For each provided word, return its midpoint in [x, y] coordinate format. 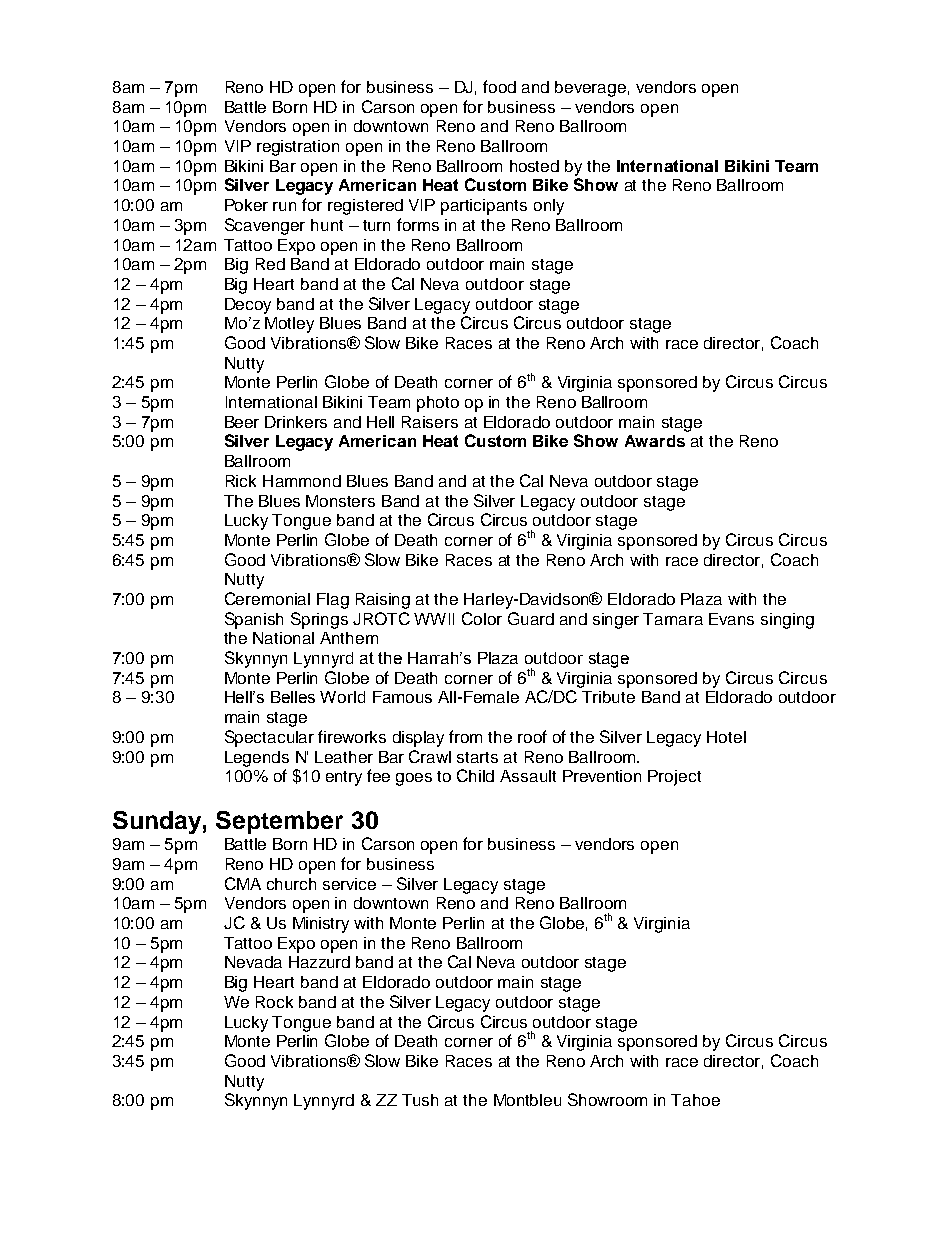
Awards [655, 441]
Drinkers [296, 422]
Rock [274, 1002]
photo [438, 404]
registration [298, 148]
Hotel [726, 737]
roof [532, 736]
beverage [590, 89]
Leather [344, 757]
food [499, 86]
